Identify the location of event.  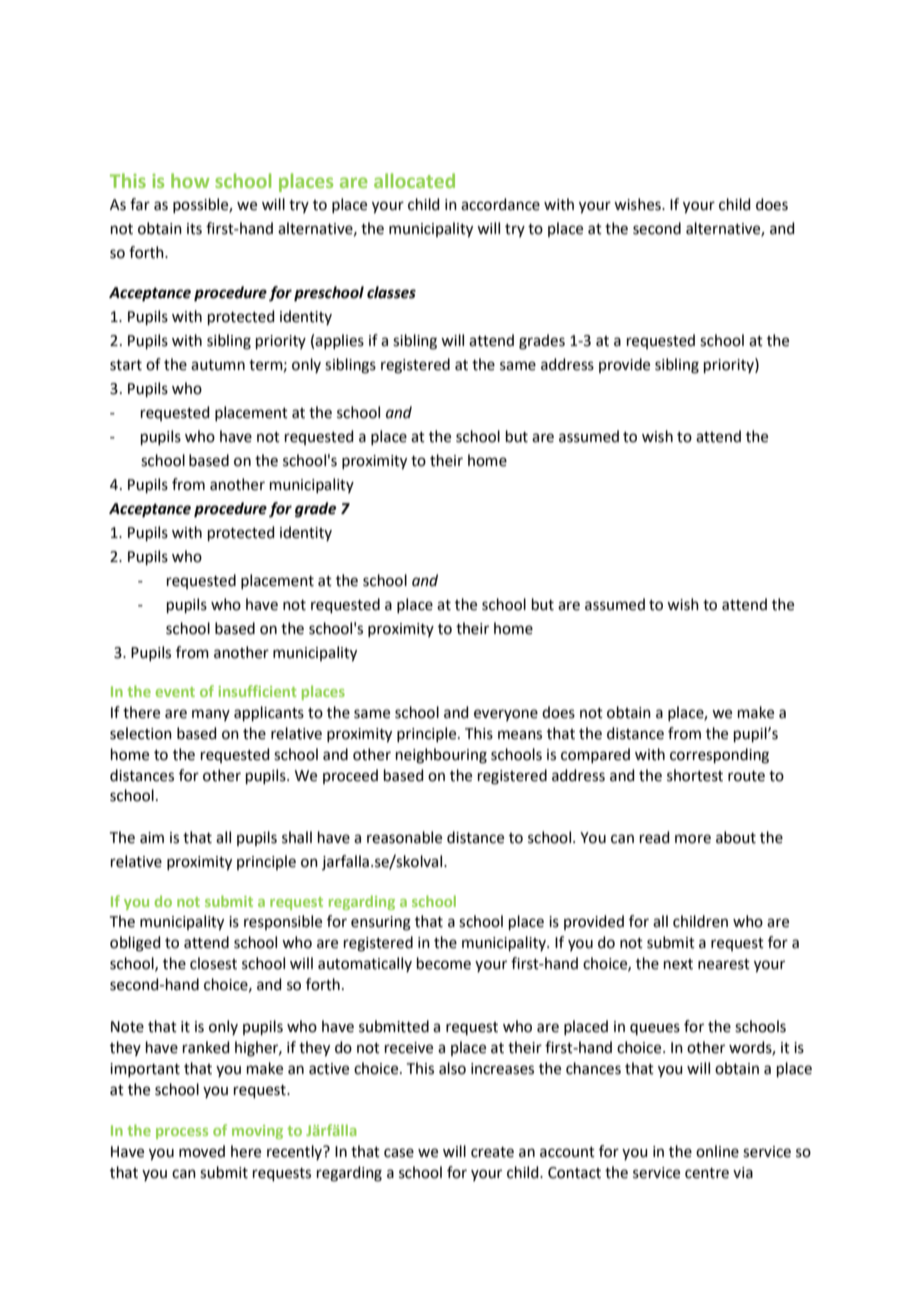
(175, 692).
